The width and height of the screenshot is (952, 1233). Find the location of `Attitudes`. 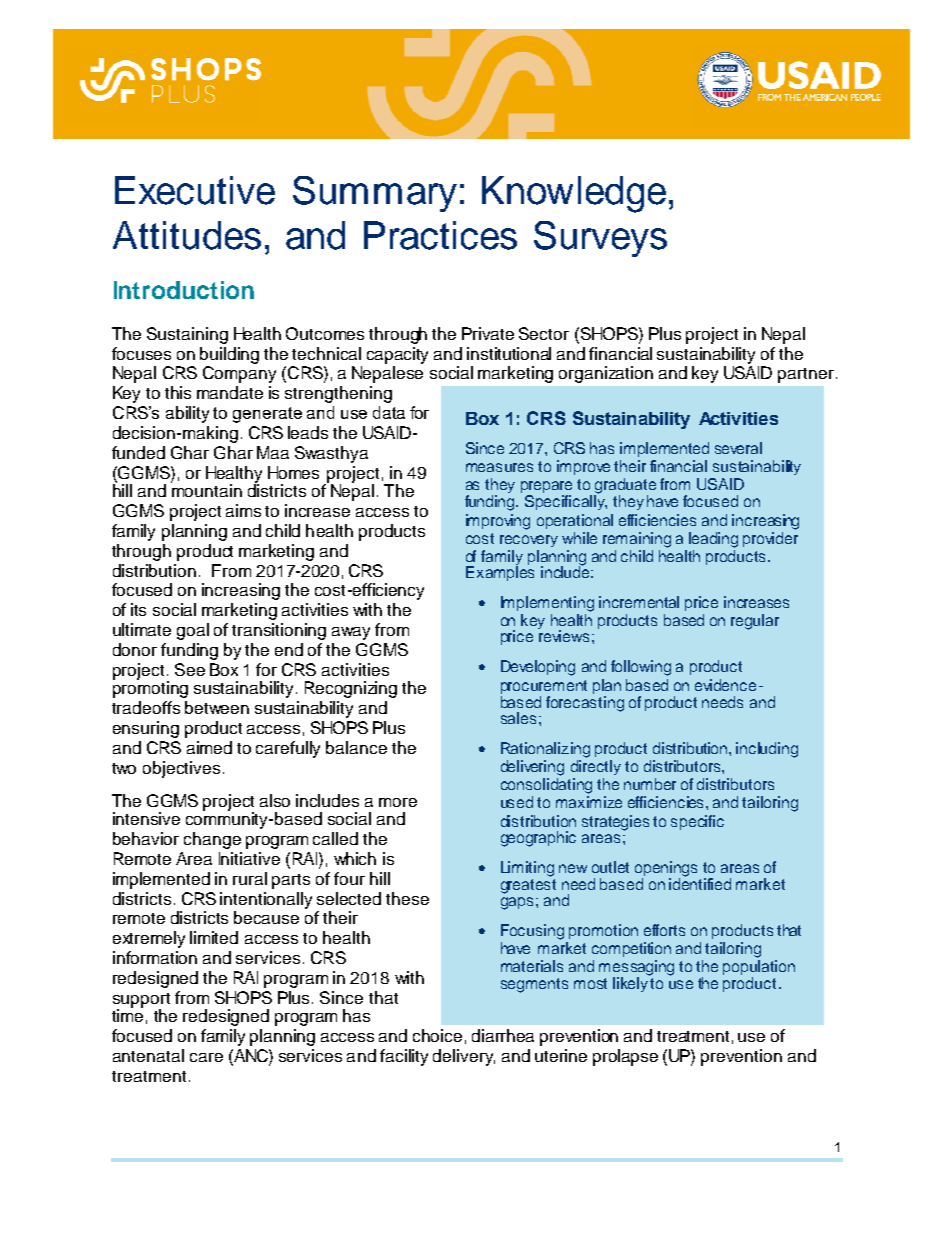

Attitudes is located at coordinates (187, 235).
